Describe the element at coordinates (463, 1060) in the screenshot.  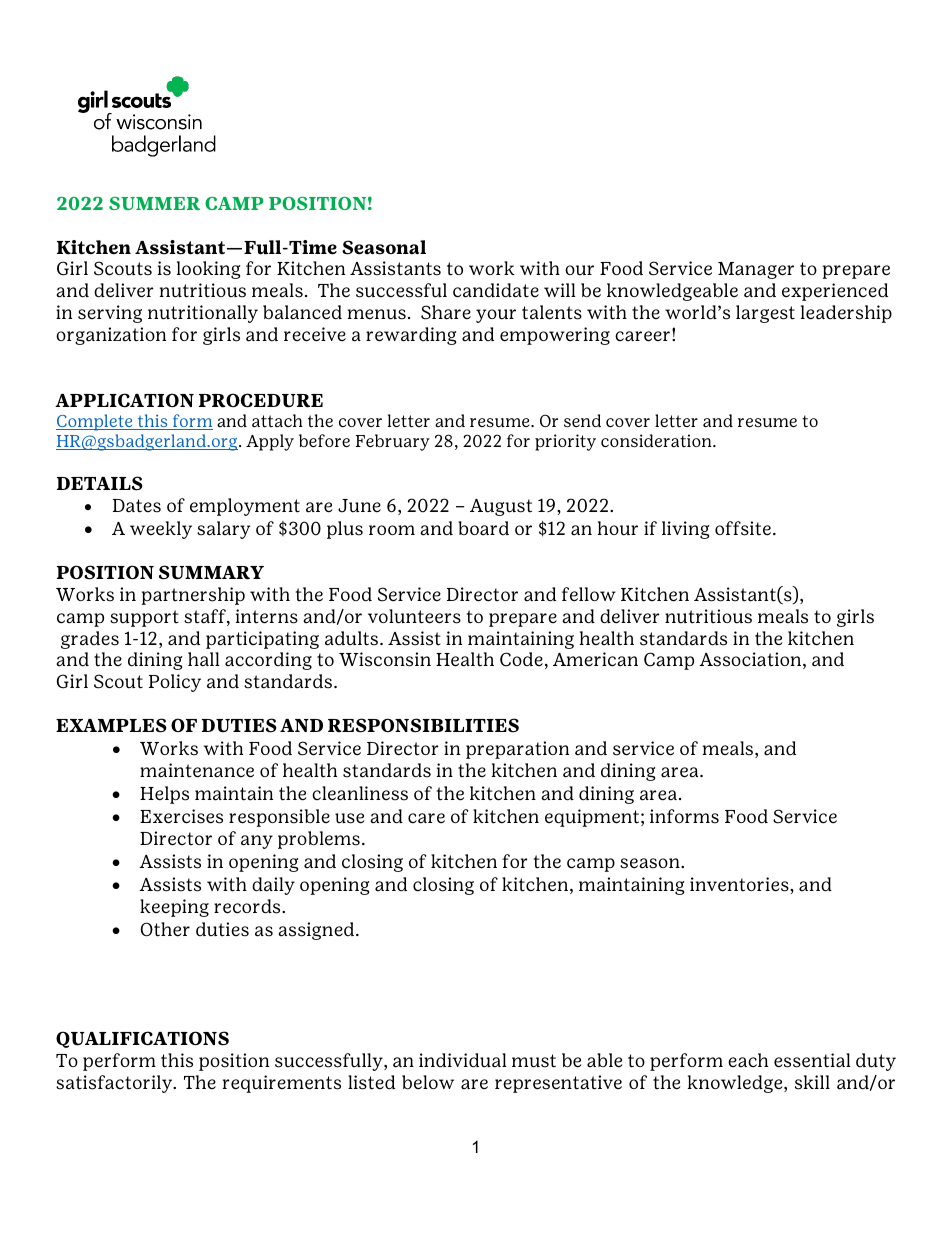
I see `individual` at that location.
